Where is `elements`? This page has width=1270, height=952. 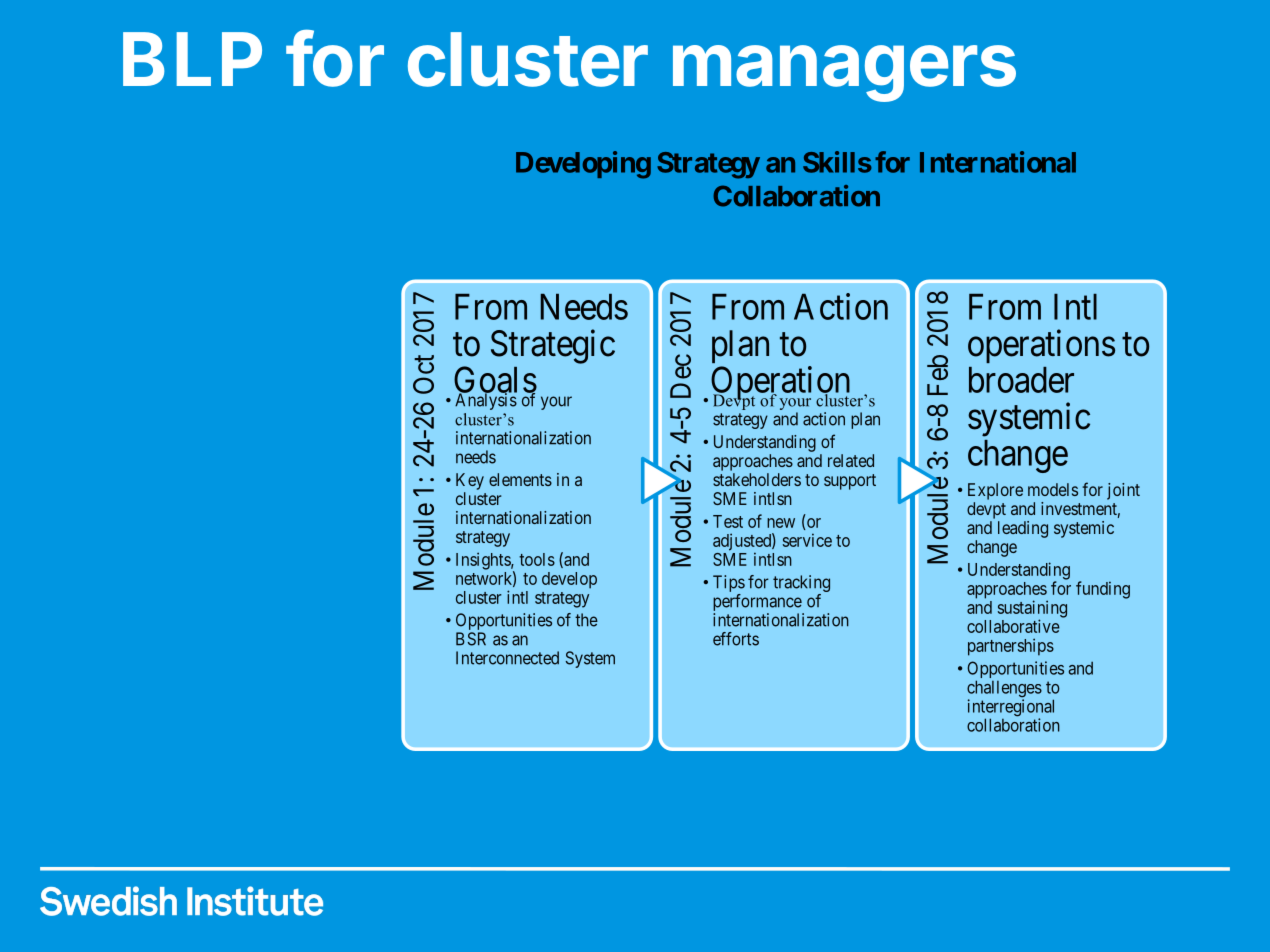 elements is located at coordinates (520, 479).
